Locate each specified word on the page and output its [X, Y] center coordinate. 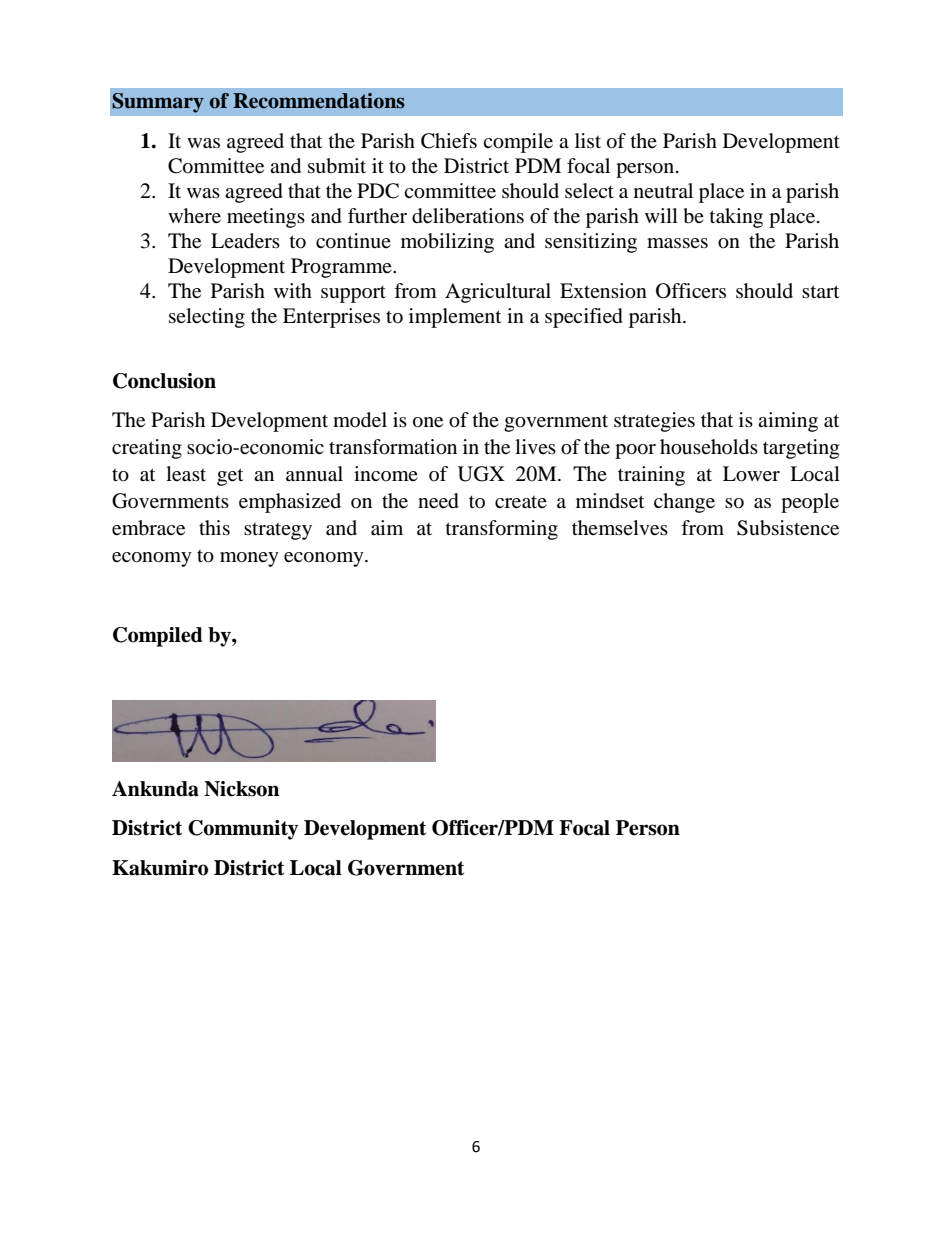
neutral [663, 190]
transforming [502, 530]
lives [535, 446]
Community [243, 830]
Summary [158, 103]
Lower [751, 474]
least [186, 474]
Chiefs [449, 141]
